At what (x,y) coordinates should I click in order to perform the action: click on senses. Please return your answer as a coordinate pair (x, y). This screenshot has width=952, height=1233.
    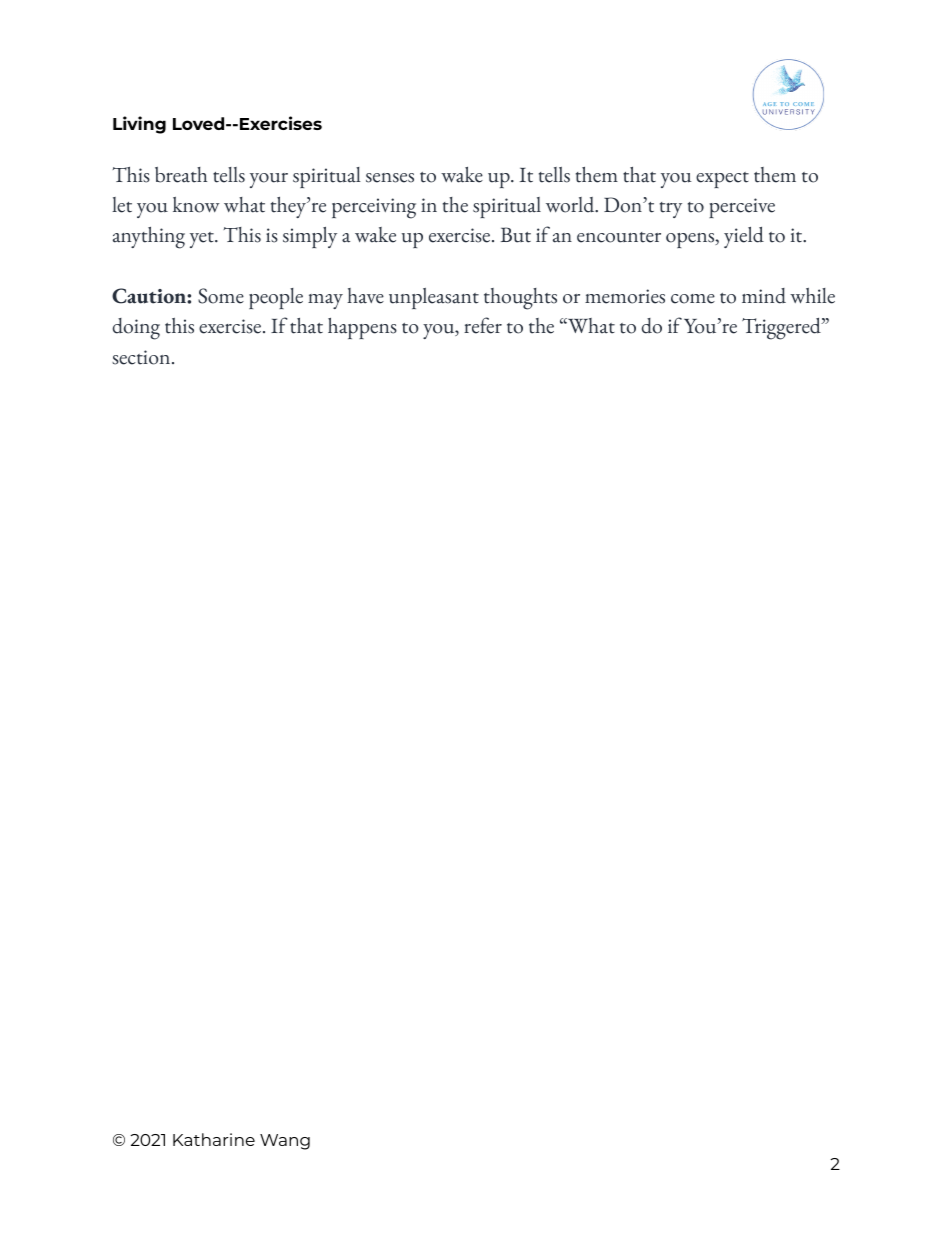
    Looking at the image, I should click on (390, 178).
